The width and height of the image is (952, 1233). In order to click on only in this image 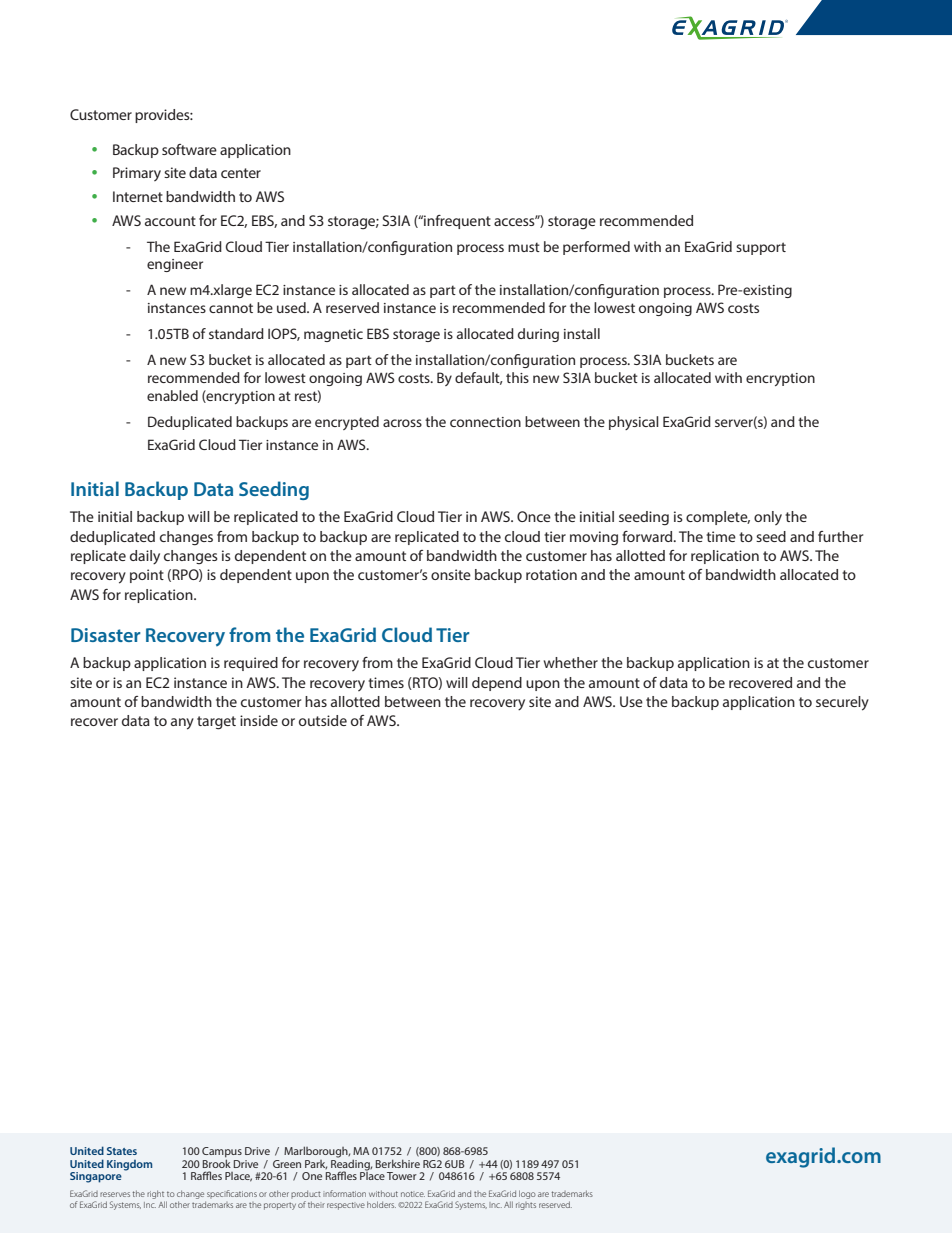, I will do `click(768, 518)`.
